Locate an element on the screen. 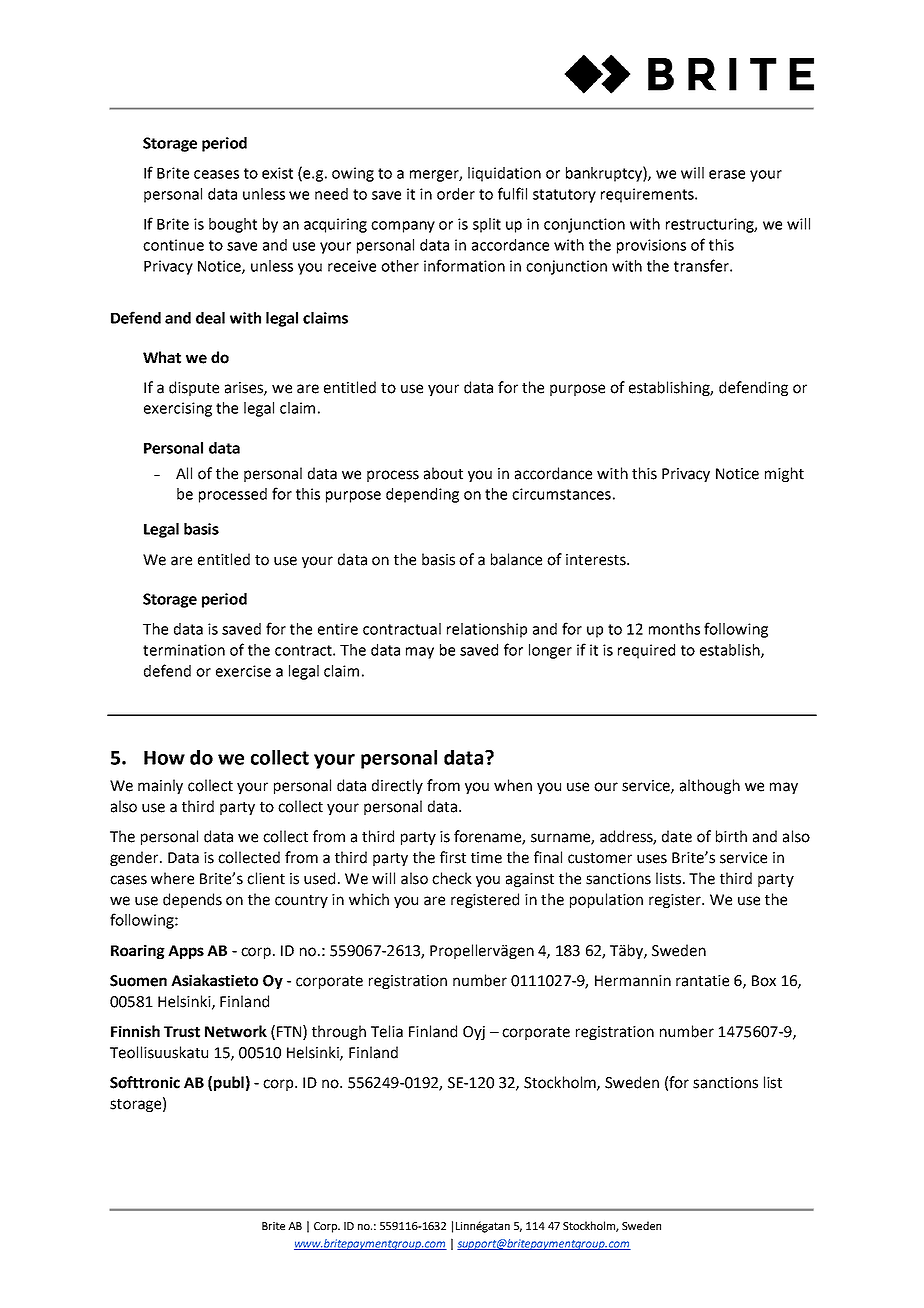  How is located at coordinates (164, 758).
